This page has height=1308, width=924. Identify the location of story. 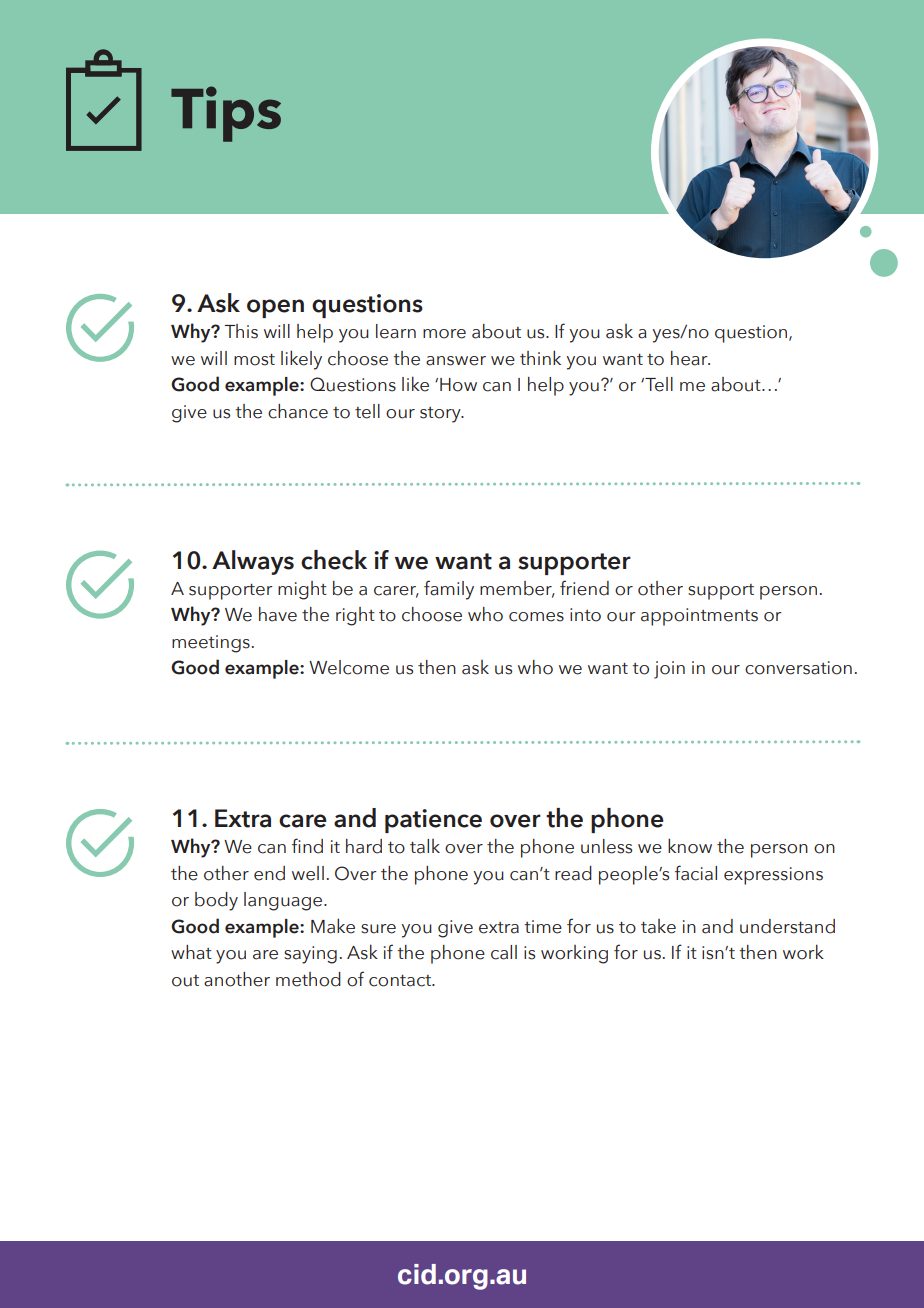
(441, 415).
